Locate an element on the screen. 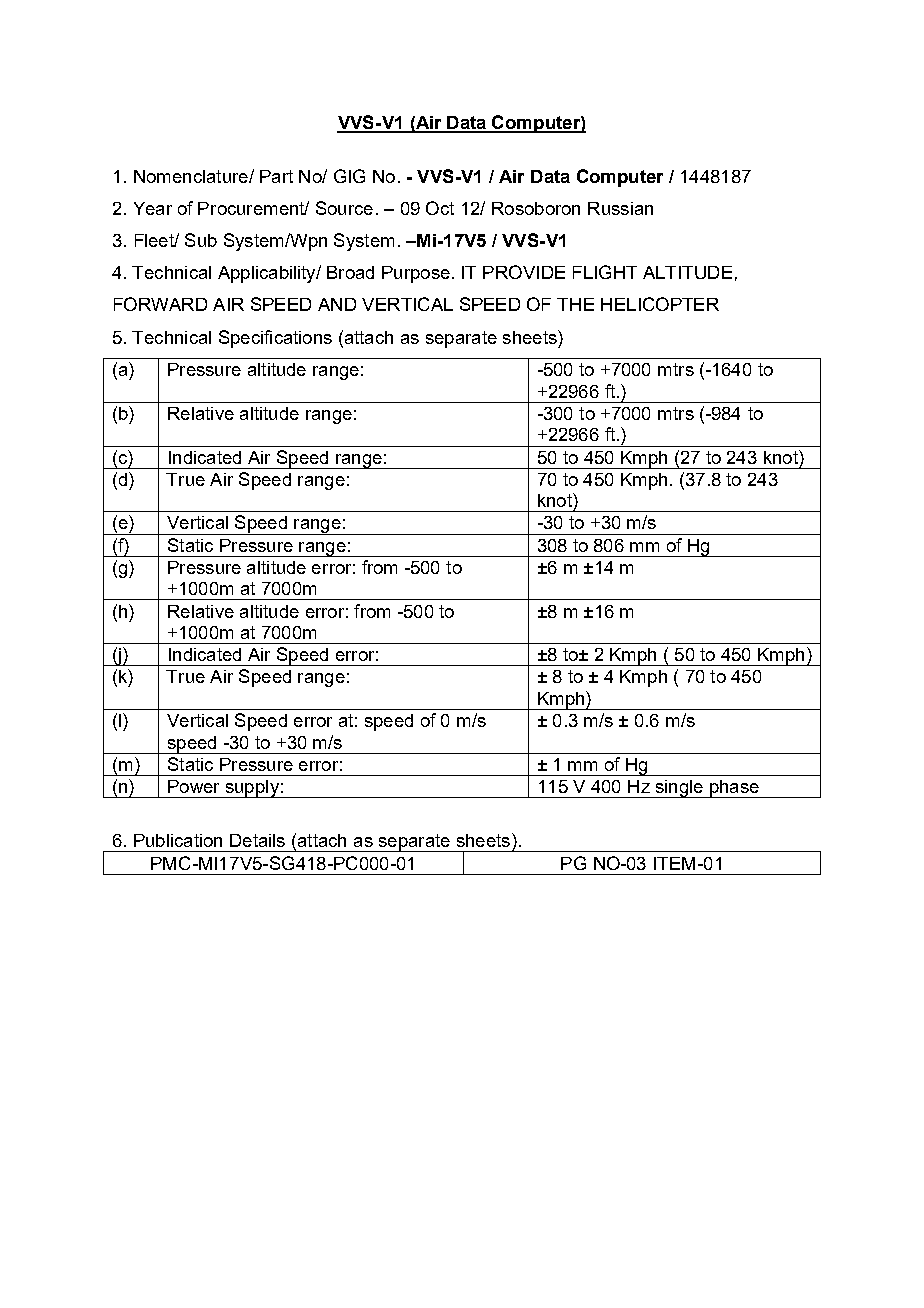 The height and width of the screenshot is (1308, 924). Russian is located at coordinates (620, 208).
